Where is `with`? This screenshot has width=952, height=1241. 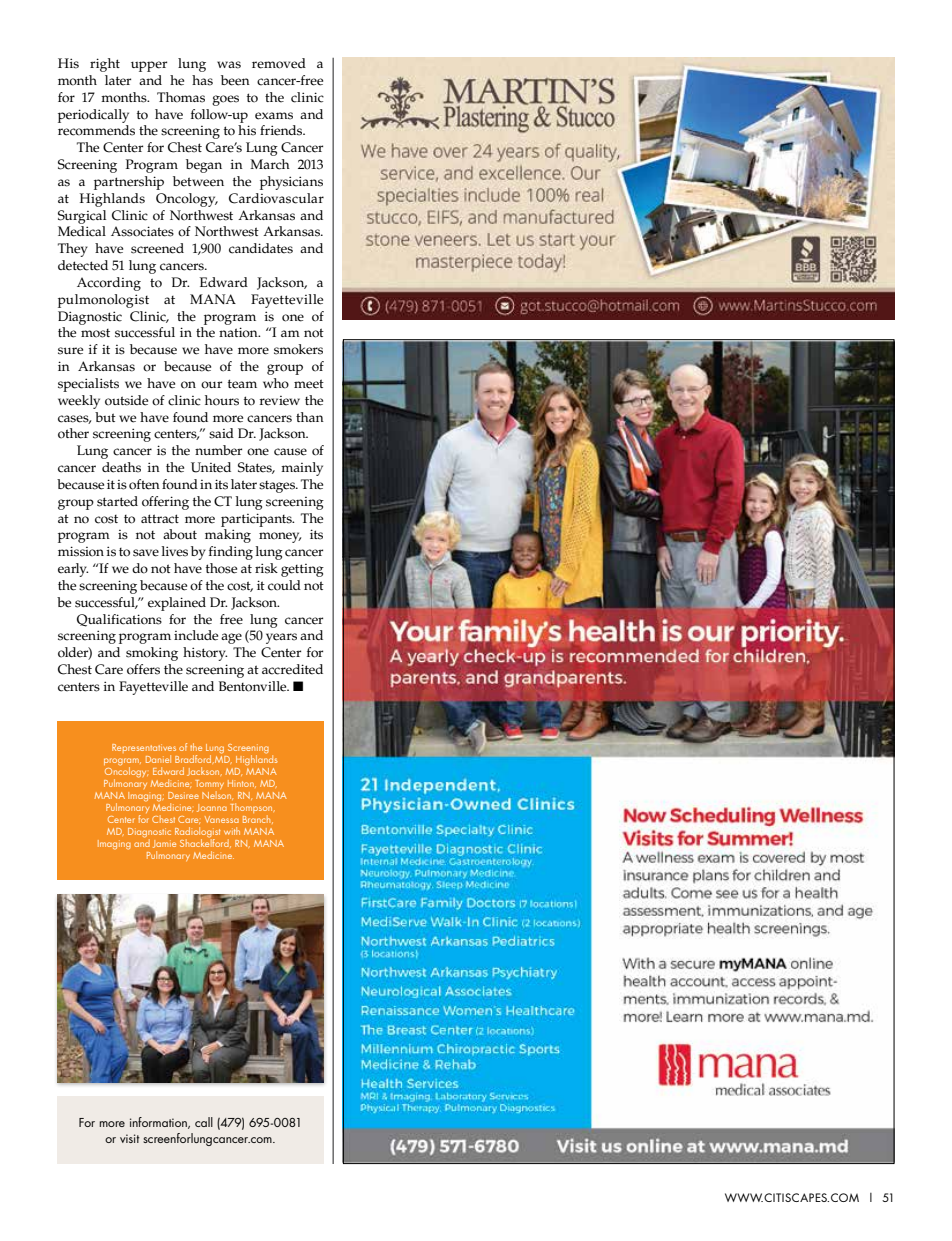
with is located at coordinates (232, 831).
